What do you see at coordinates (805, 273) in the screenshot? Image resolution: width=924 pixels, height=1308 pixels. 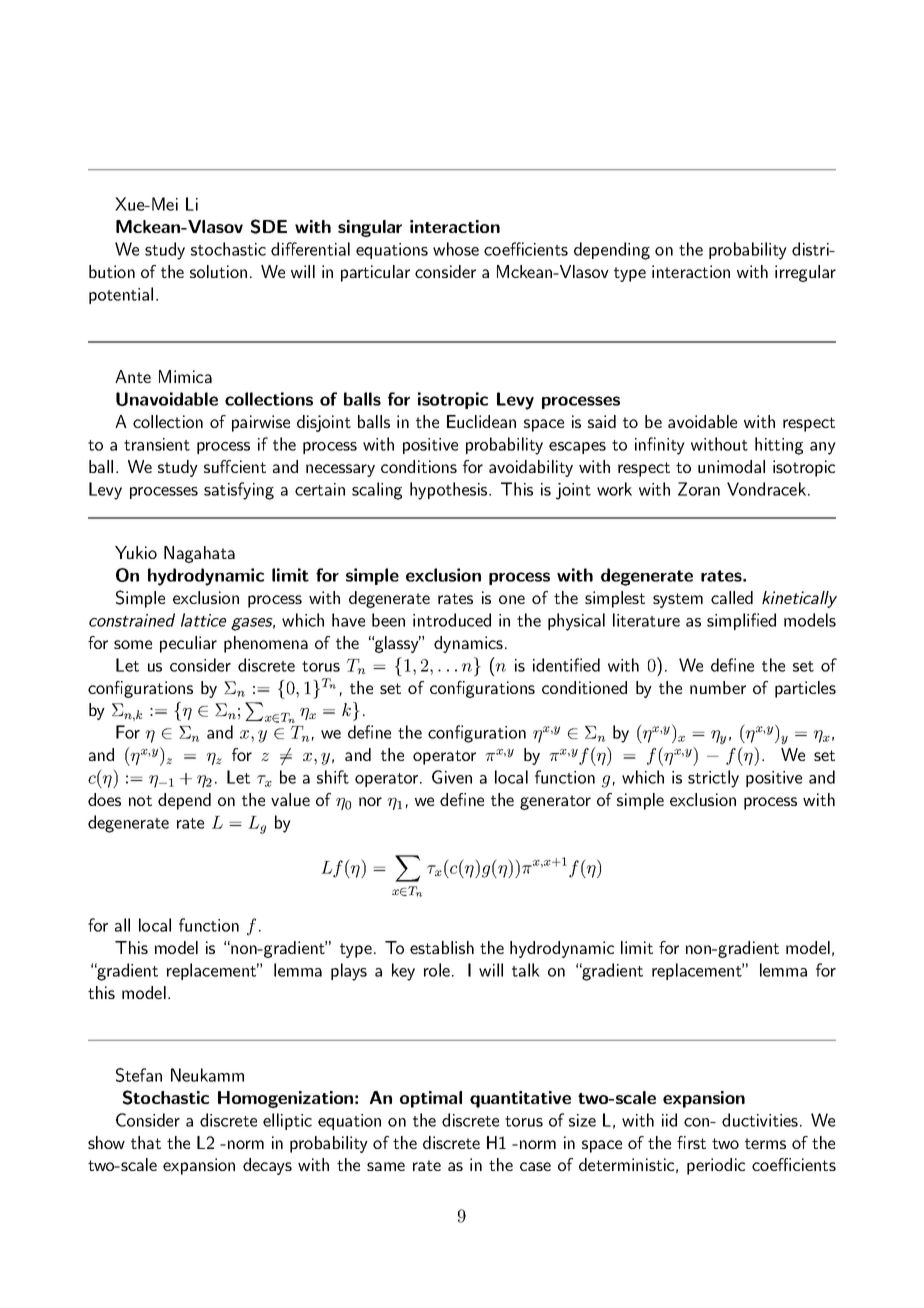 I see `irregular` at bounding box center [805, 273].
